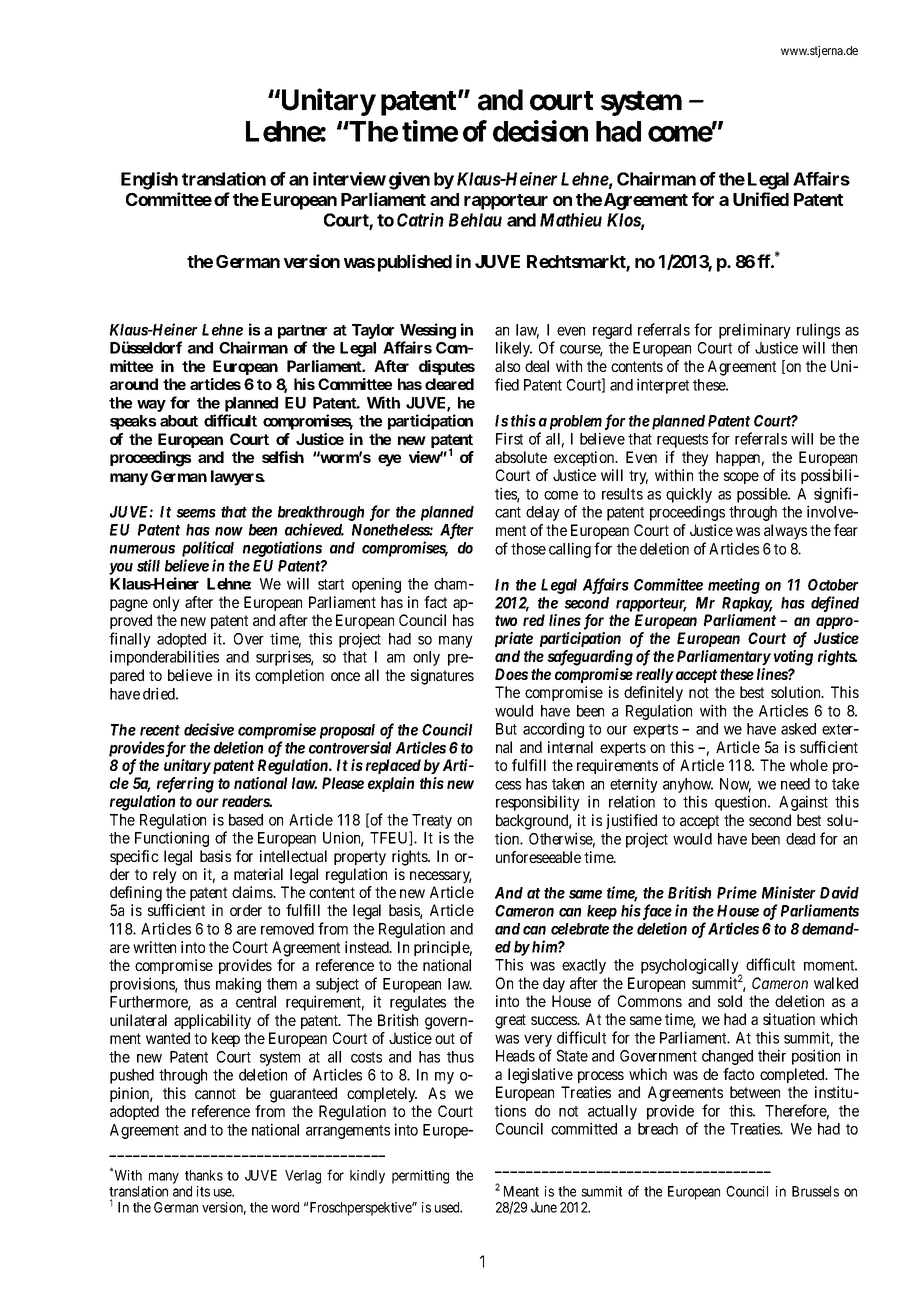 Image resolution: width=924 pixels, height=1308 pixels. Describe the element at coordinates (545, 946) in the page. I see `him` at that location.
